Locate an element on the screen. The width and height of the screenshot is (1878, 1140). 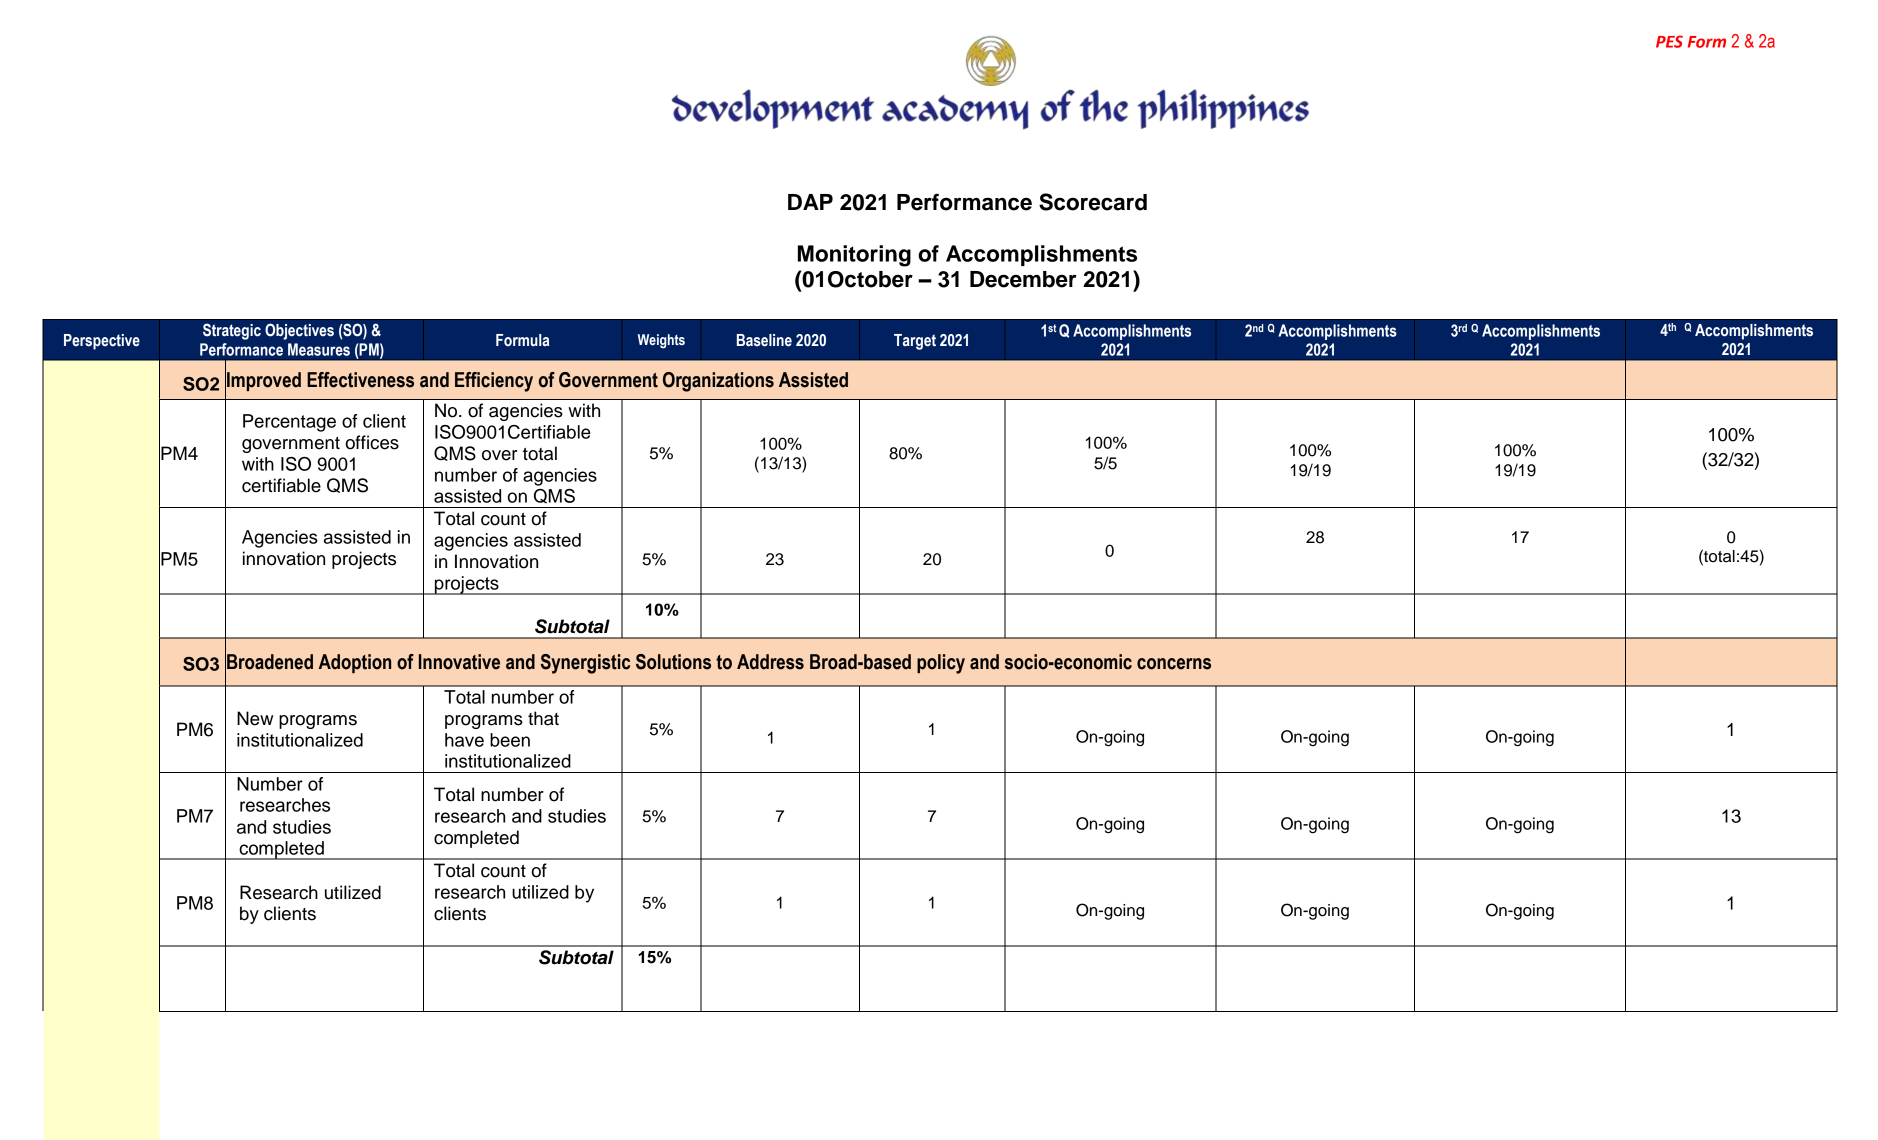
PES is located at coordinates (1669, 41).
